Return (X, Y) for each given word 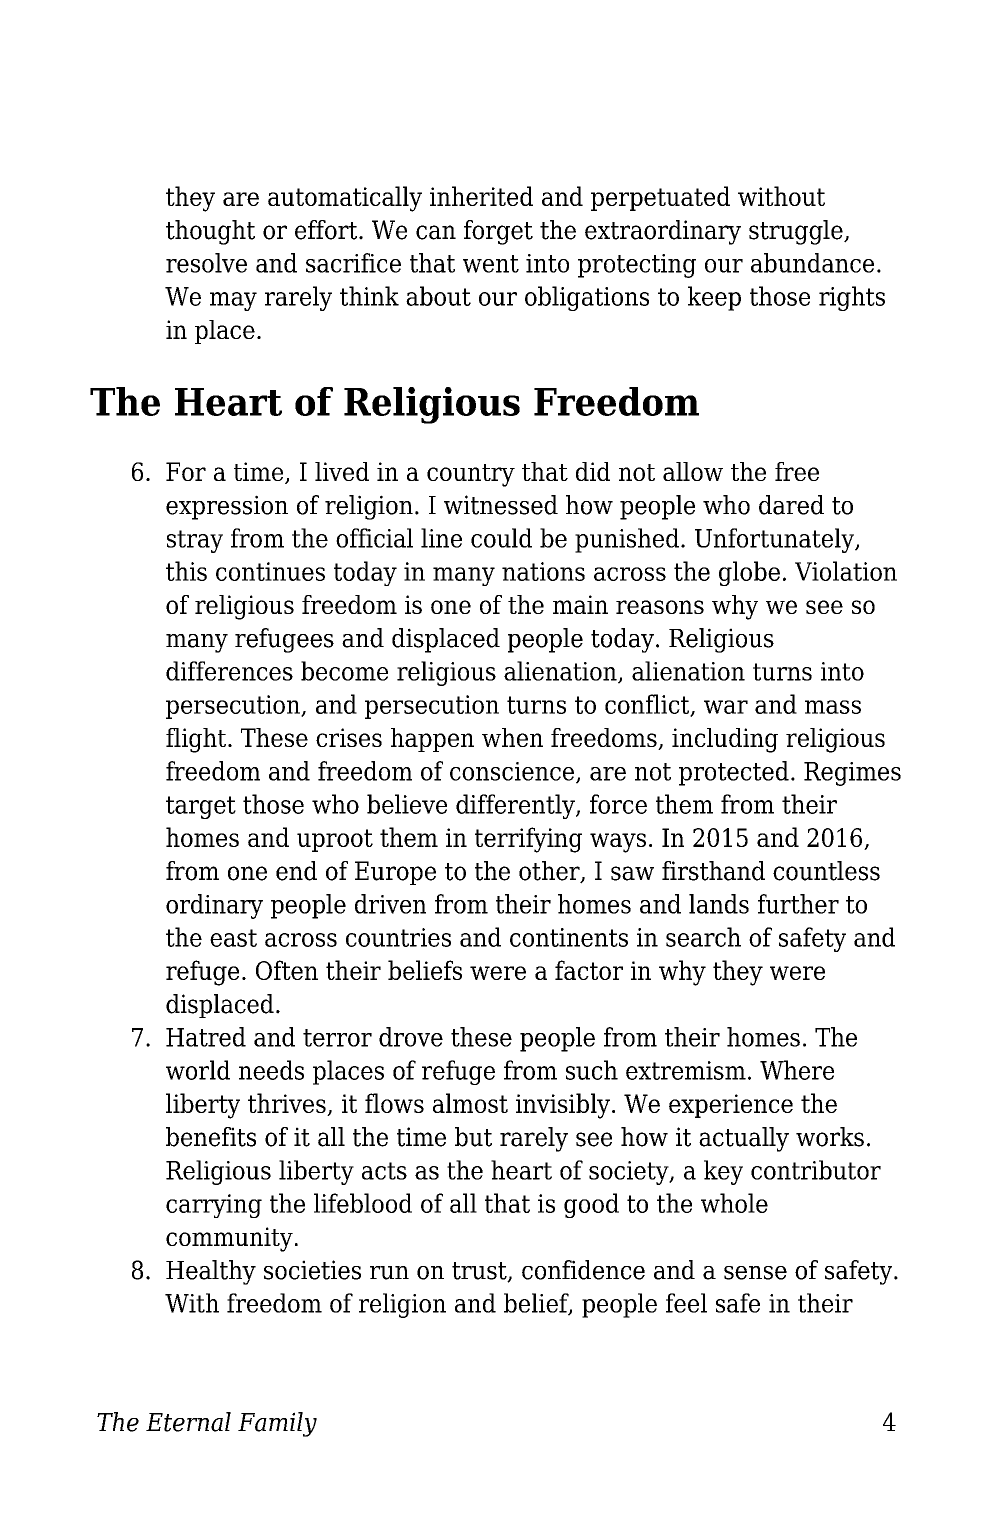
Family (277, 1424)
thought (210, 232)
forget (498, 232)
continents (569, 937)
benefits (211, 1137)
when (512, 737)
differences (229, 671)
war (726, 707)
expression (227, 507)
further (798, 904)
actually (744, 1139)
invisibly (563, 1106)
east (233, 938)
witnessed (501, 505)
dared (791, 505)
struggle (797, 232)
